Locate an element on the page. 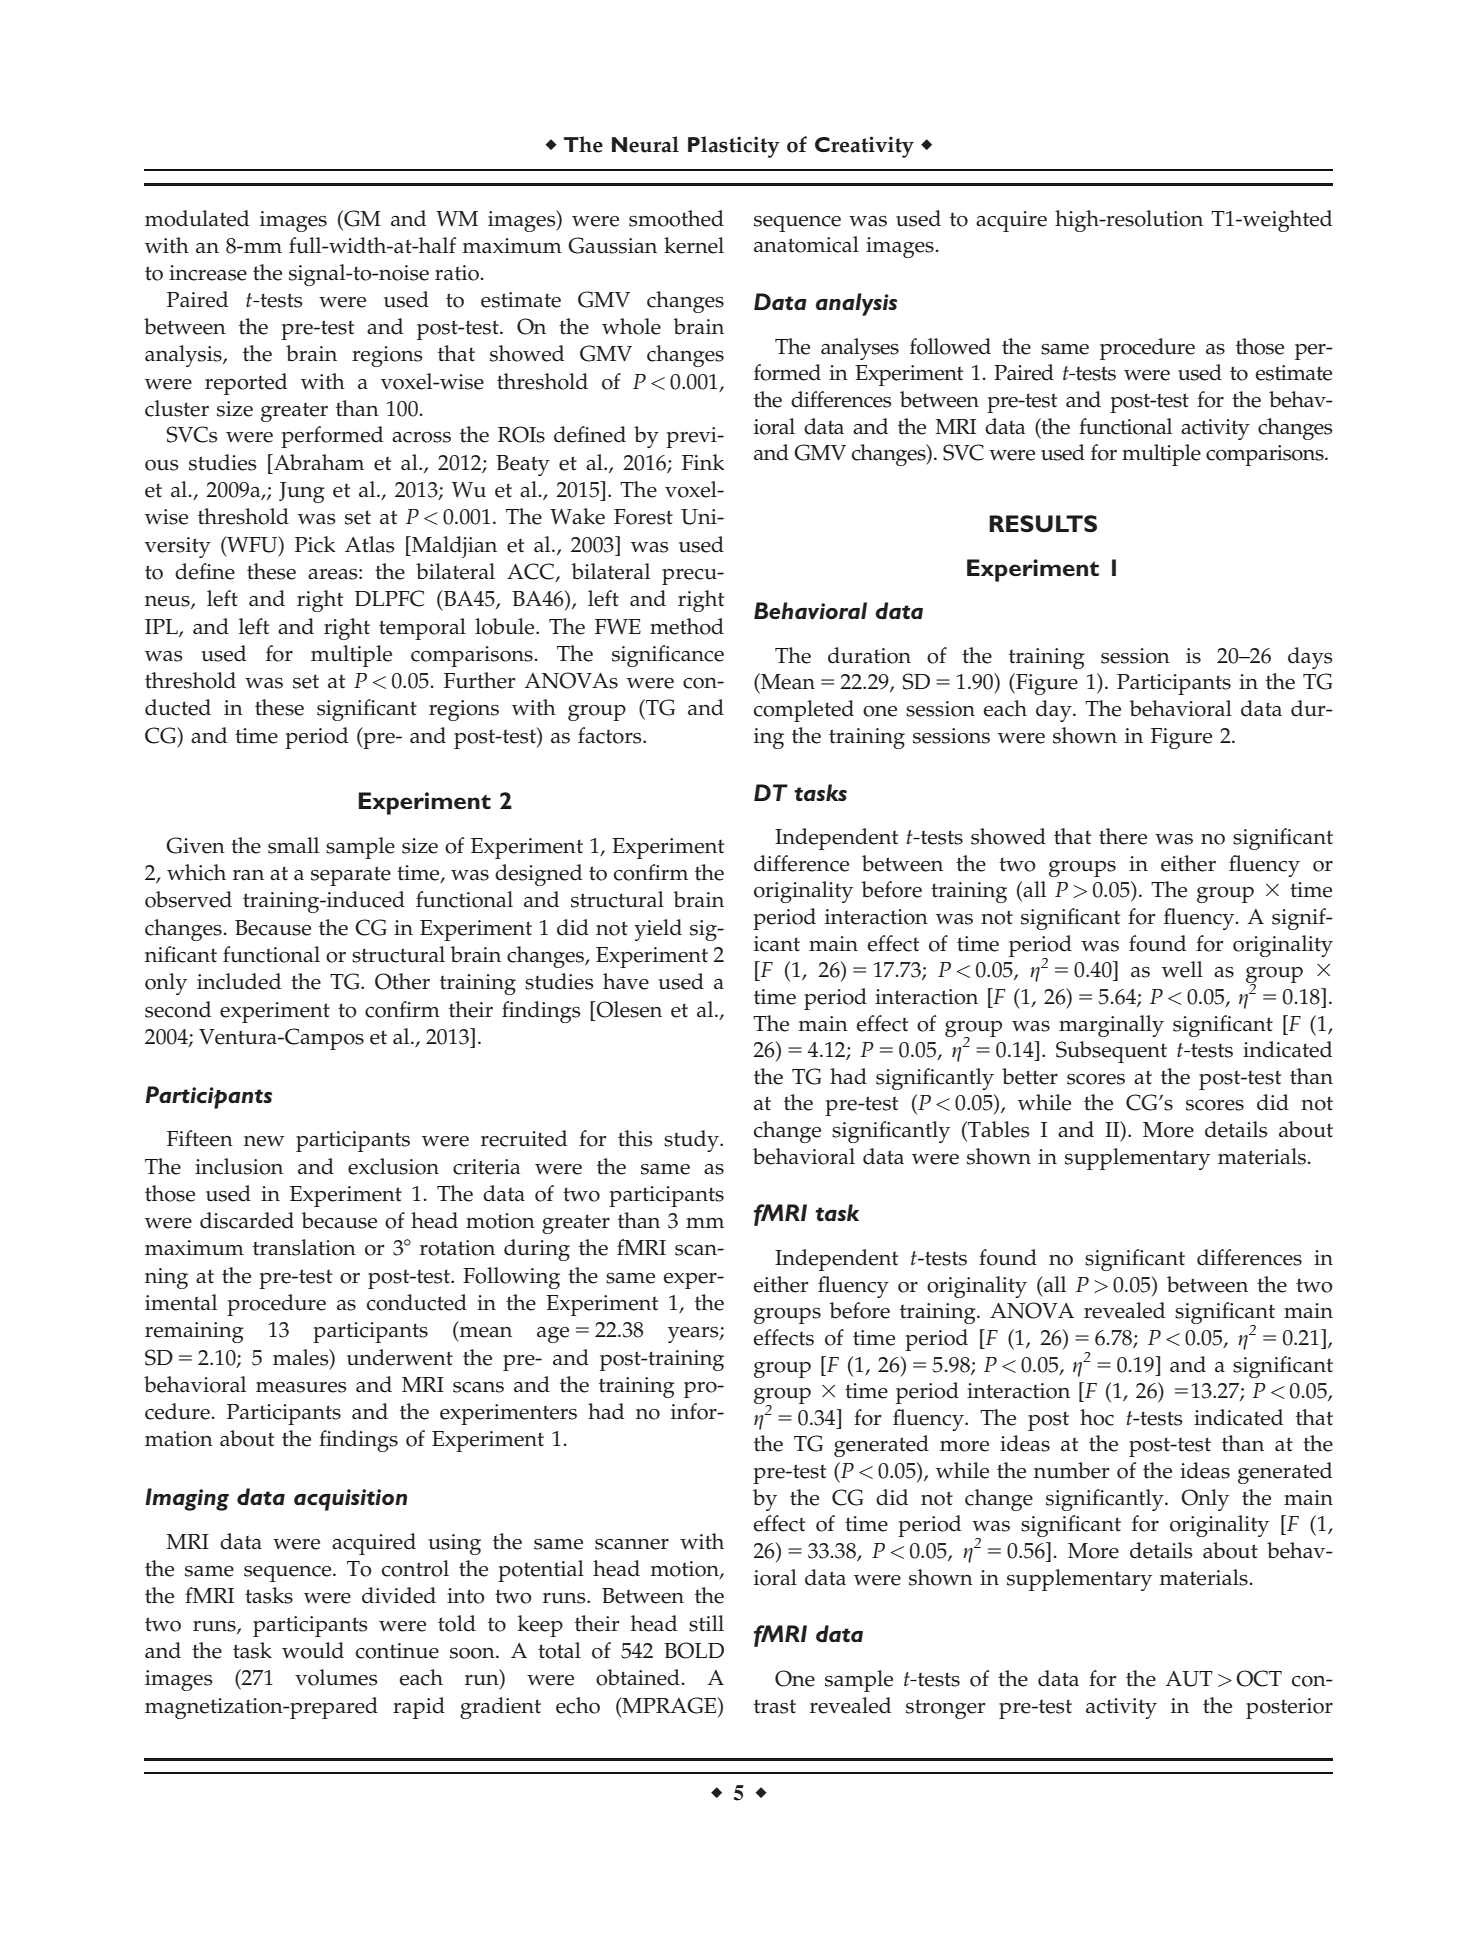 The width and height of the image is (1478, 1956). separate is located at coordinates (351, 876).
